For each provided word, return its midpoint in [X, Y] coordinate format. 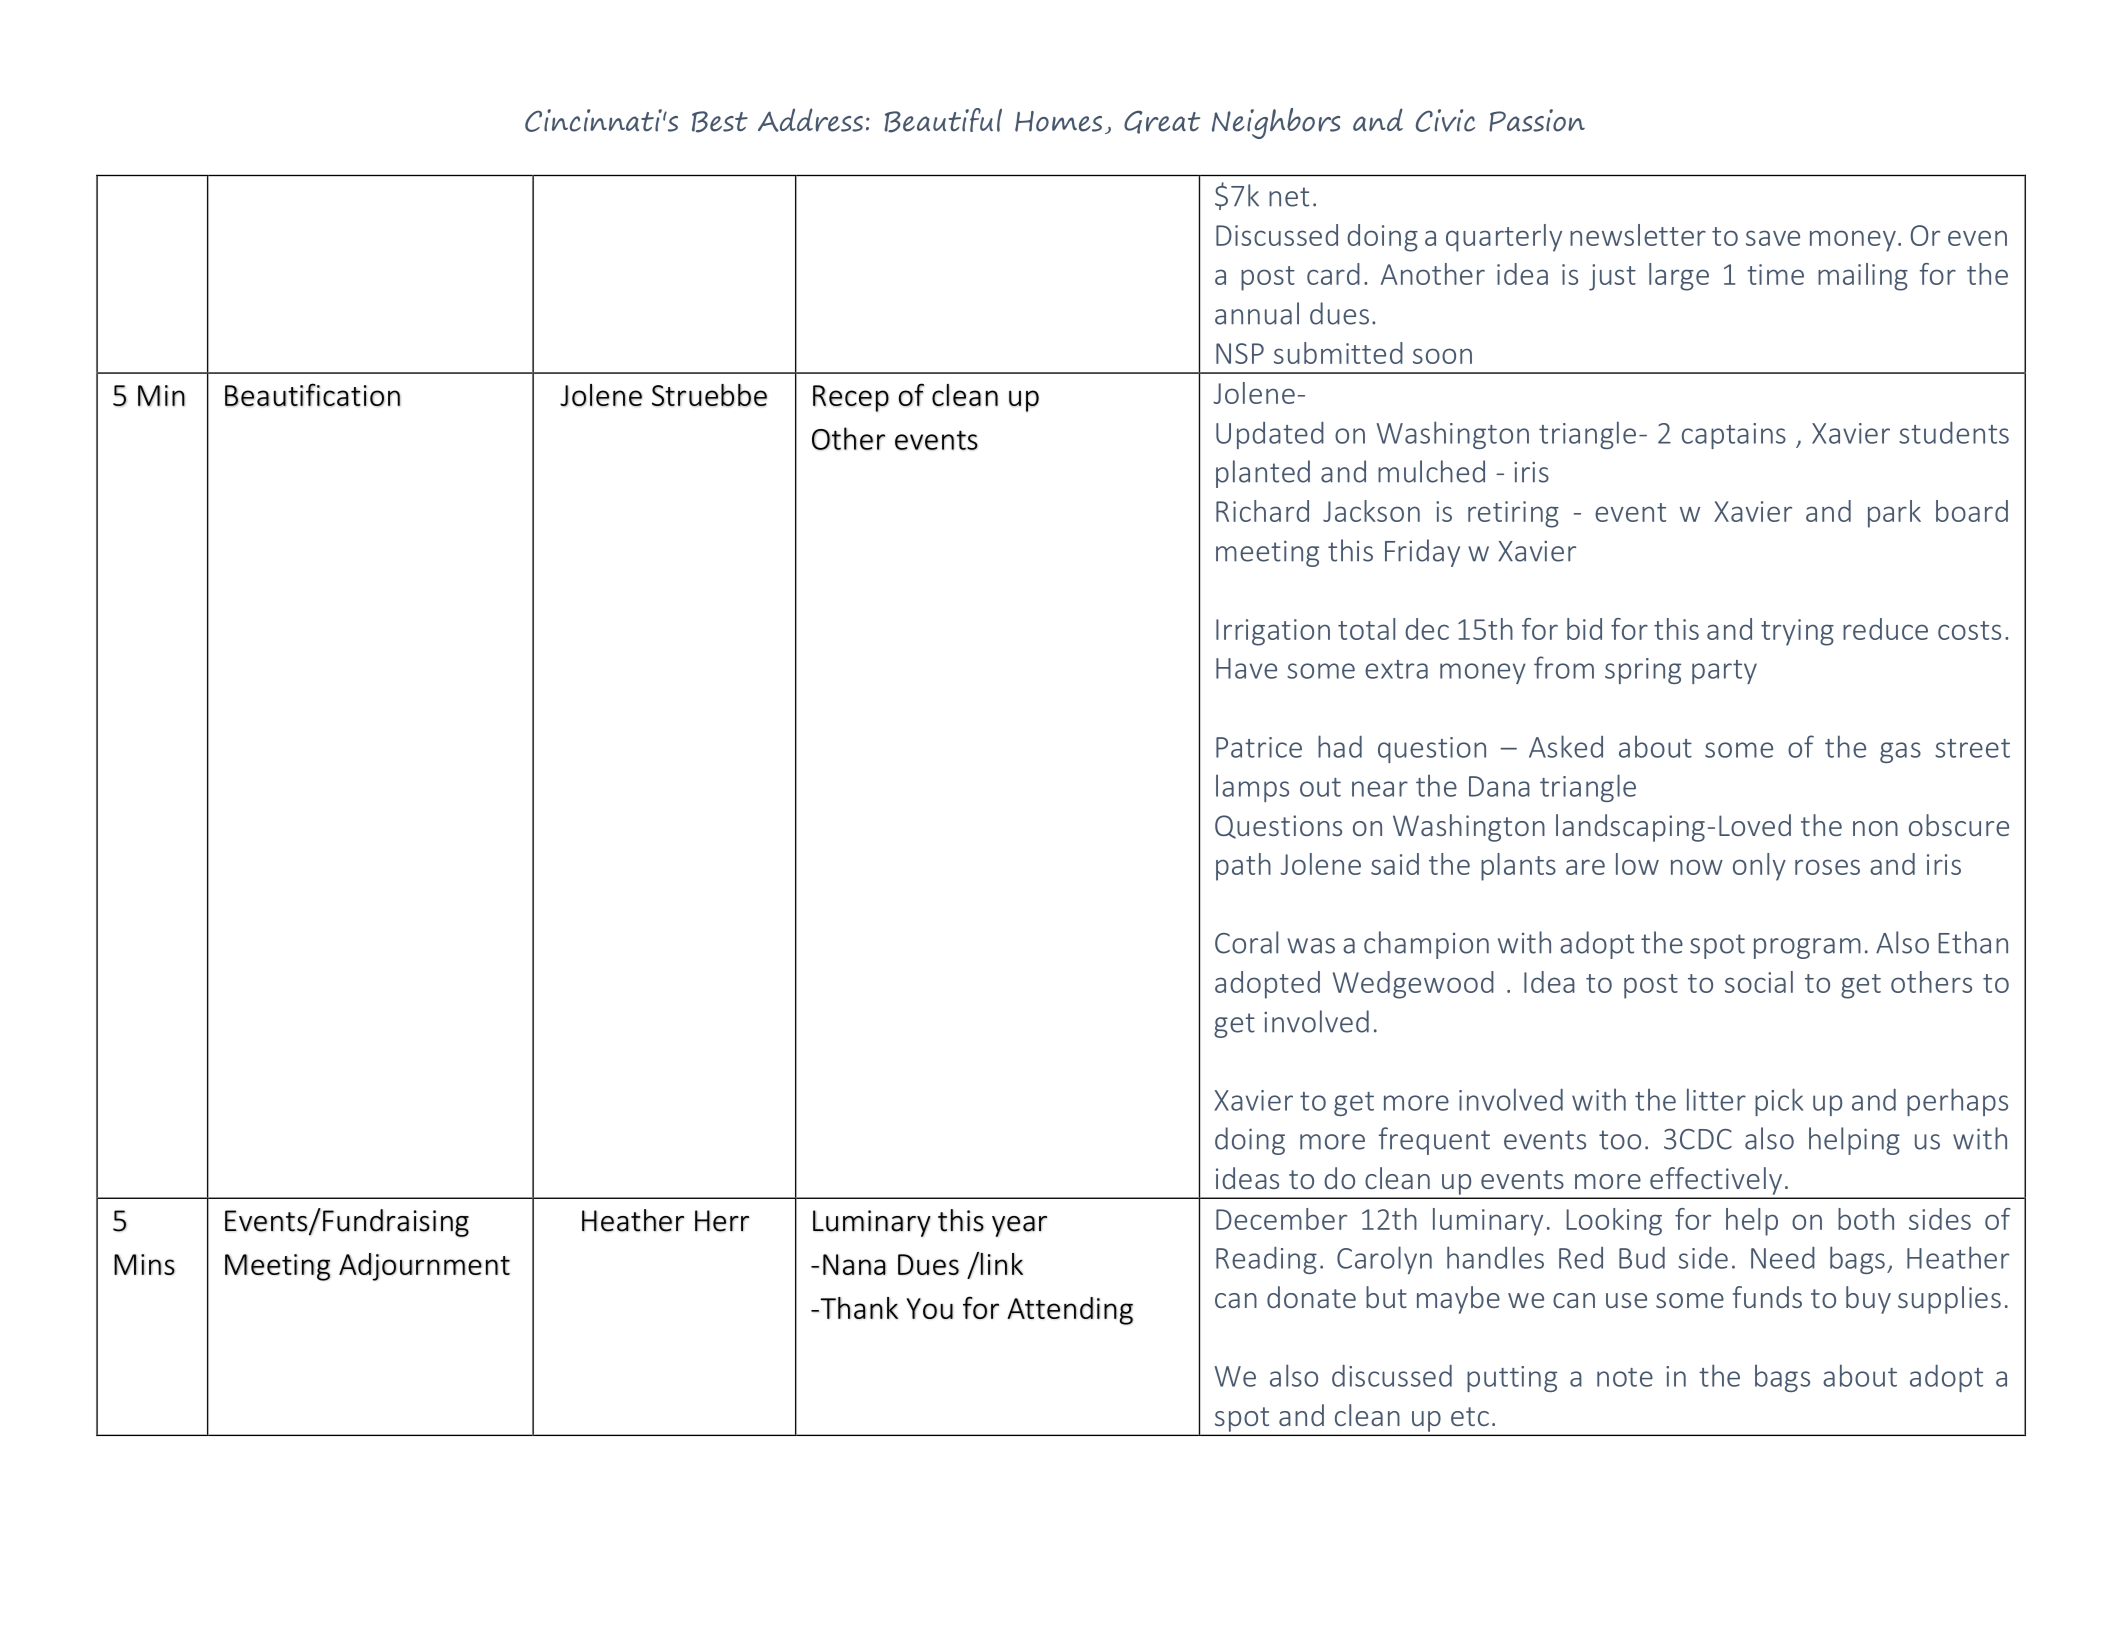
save [1773, 238]
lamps [1252, 788]
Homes [1058, 121]
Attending [1070, 1311]
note [1625, 1377]
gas [1900, 752]
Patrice [1259, 747]
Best [720, 122]
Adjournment [424, 1267]
